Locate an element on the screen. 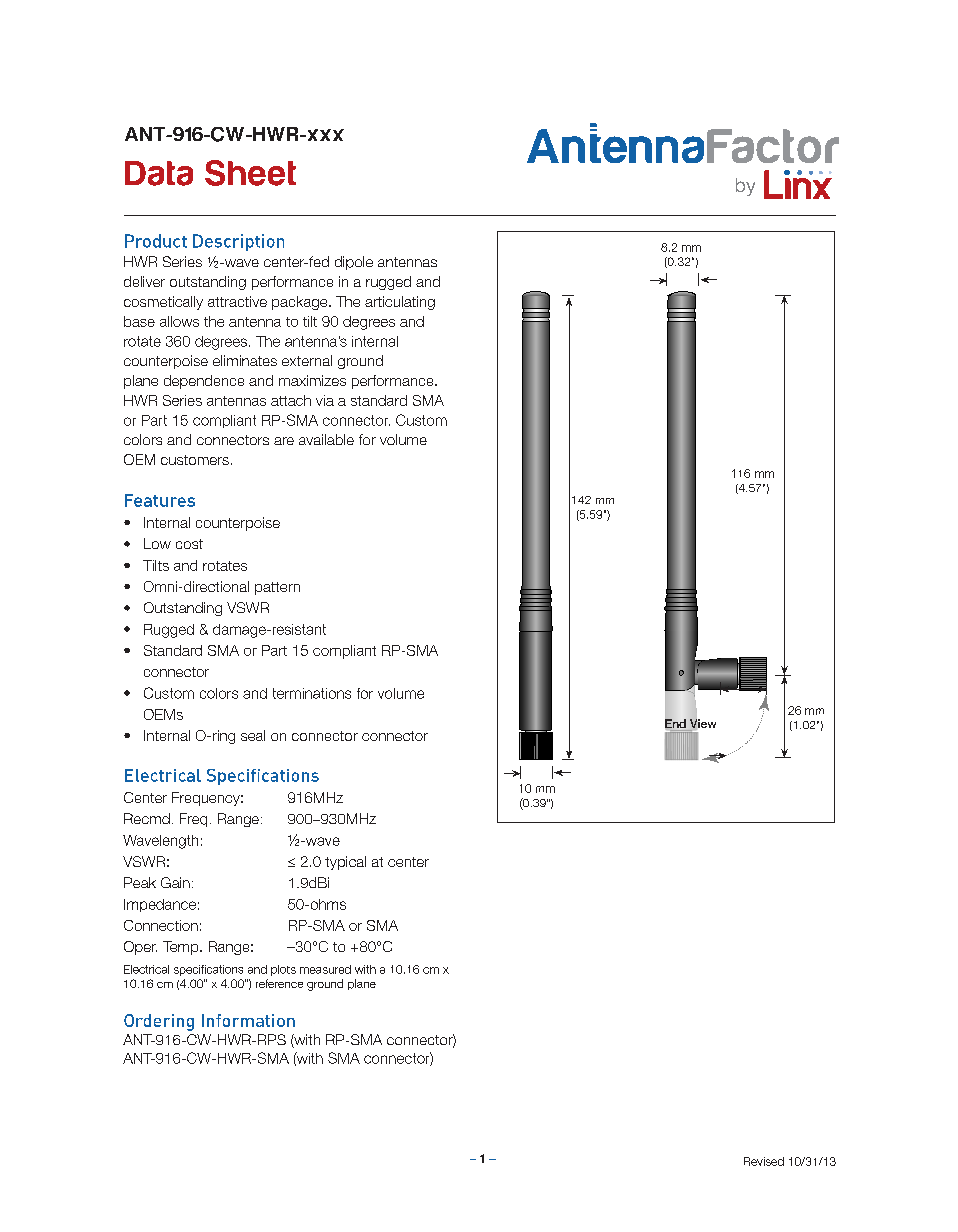  dependence is located at coordinates (204, 382).
